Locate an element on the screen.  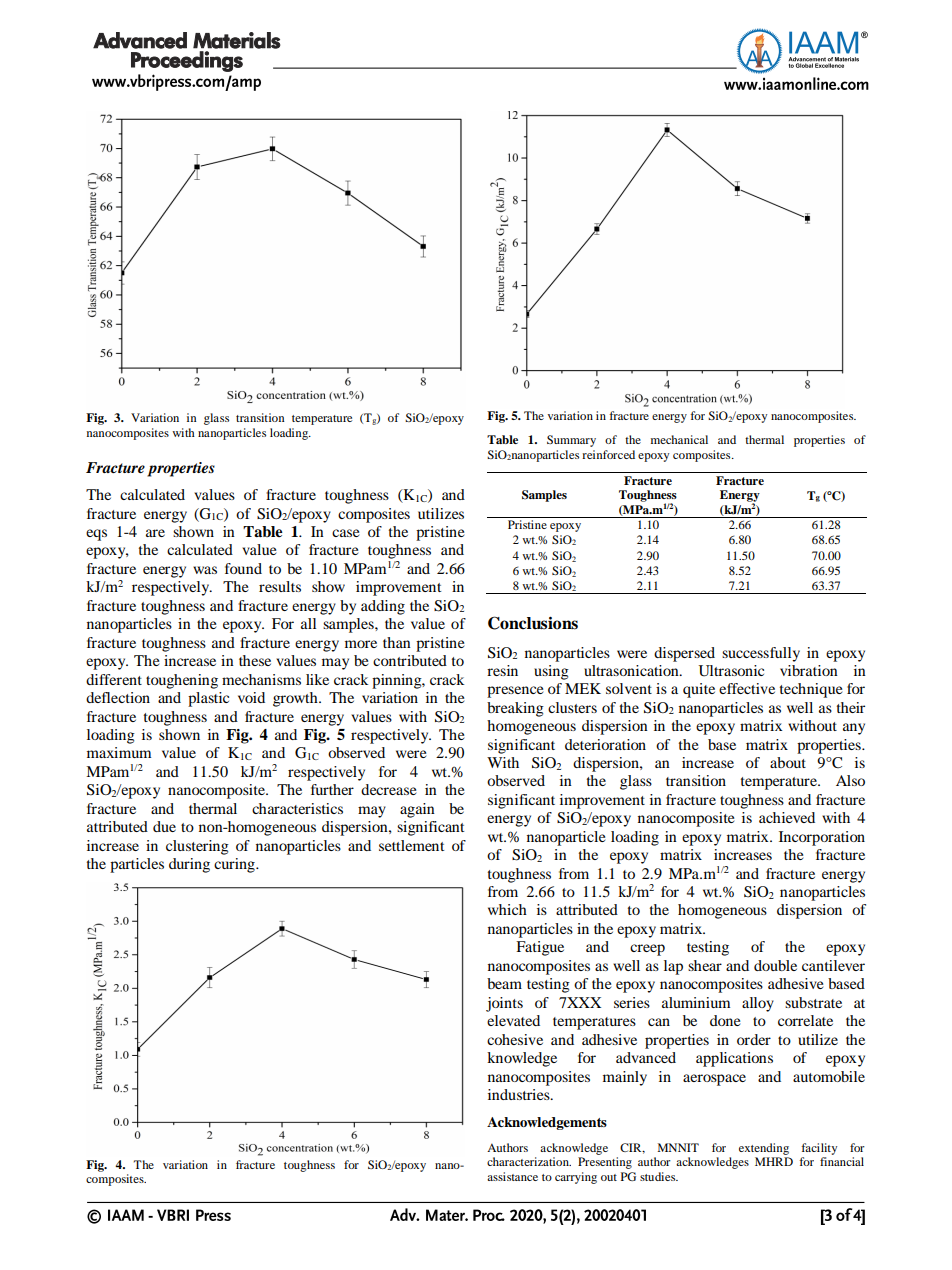
extending is located at coordinates (764, 1149).
